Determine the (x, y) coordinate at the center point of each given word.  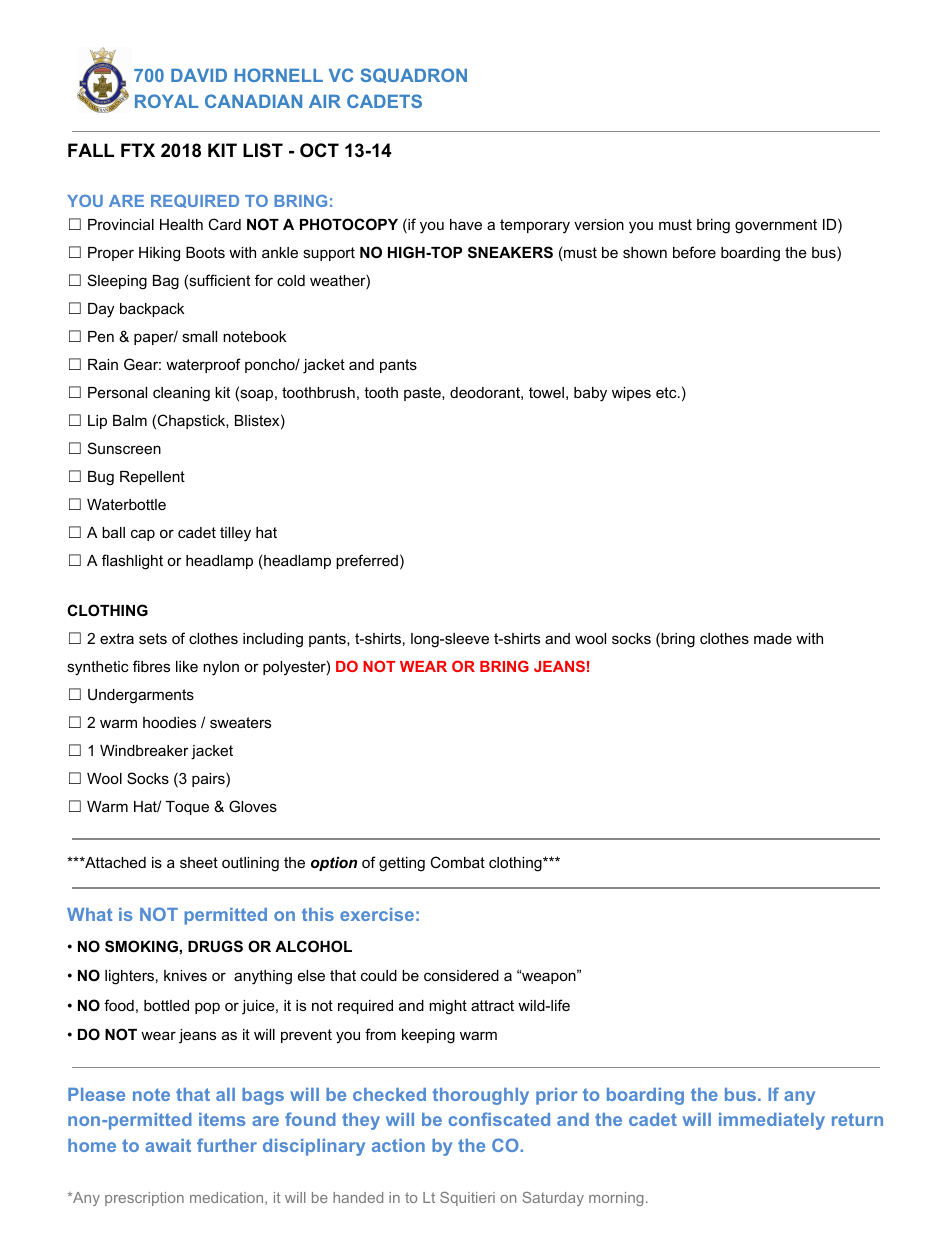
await (168, 1145)
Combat (457, 862)
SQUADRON (413, 75)
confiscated (499, 1119)
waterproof (203, 365)
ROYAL (166, 101)
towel (546, 392)
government (776, 226)
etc (667, 392)
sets (153, 638)
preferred (367, 561)
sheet (199, 862)
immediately (772, 1121)
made (773, 638)
